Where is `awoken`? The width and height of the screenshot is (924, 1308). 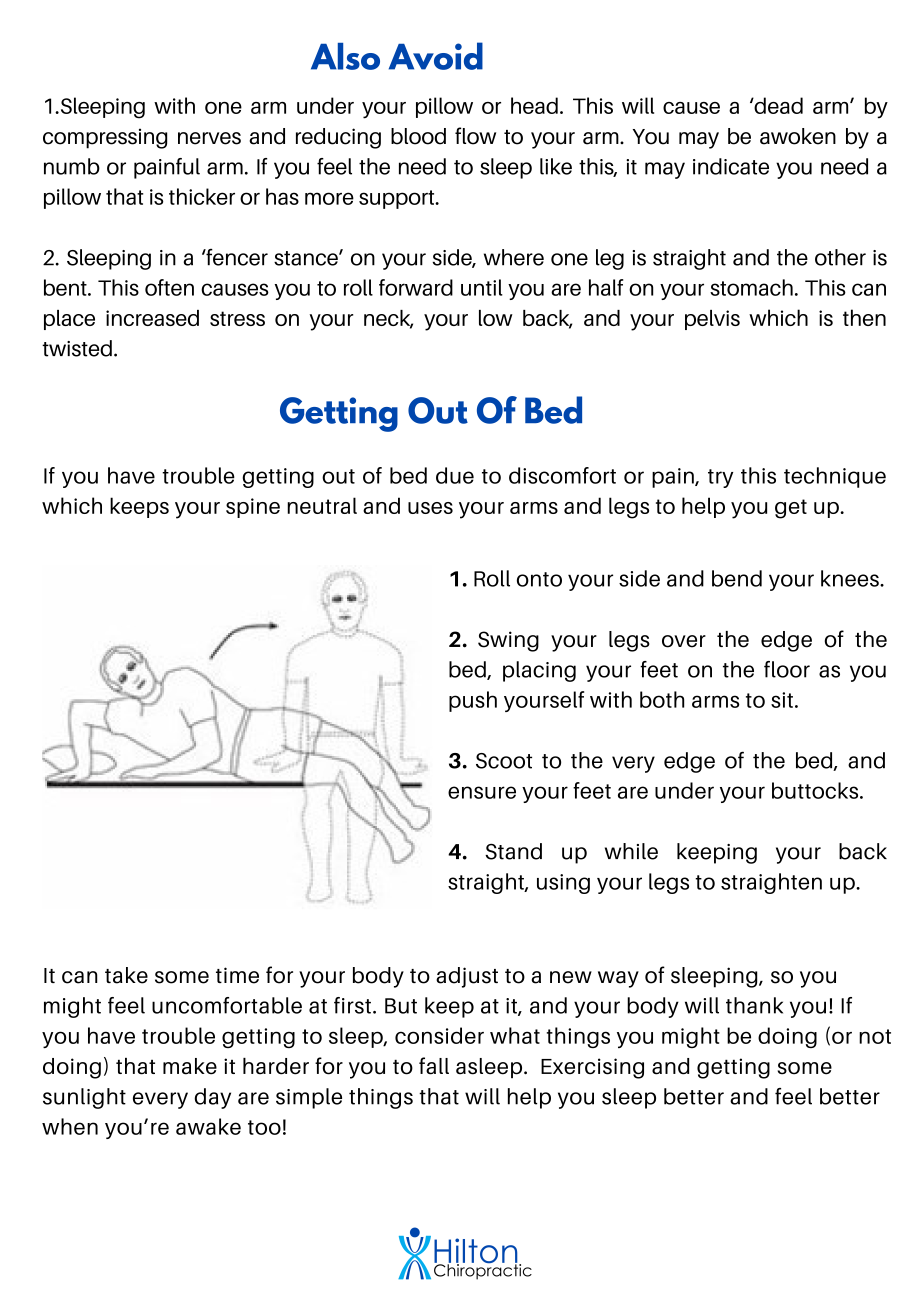 awoken is located at coordinates (798, 136).
